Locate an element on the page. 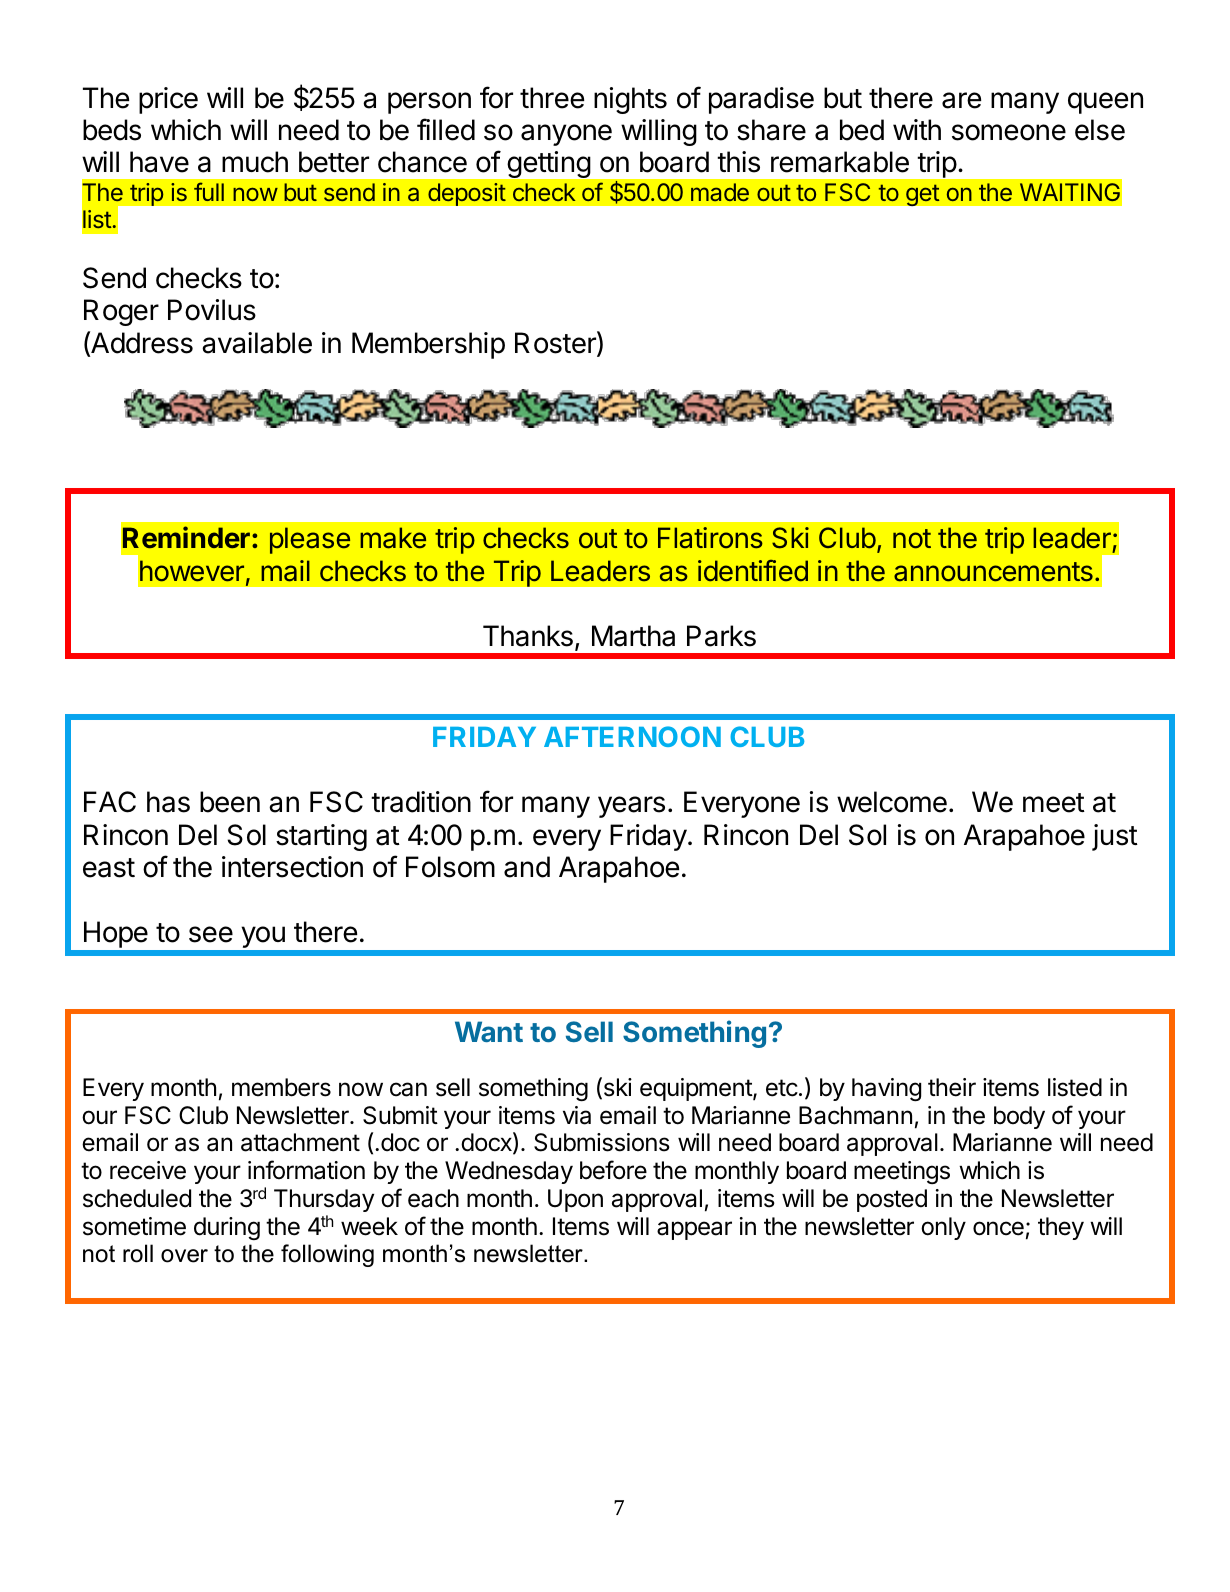 This document has height=1592, width=1230. much is located at coordinates (255, 162).
